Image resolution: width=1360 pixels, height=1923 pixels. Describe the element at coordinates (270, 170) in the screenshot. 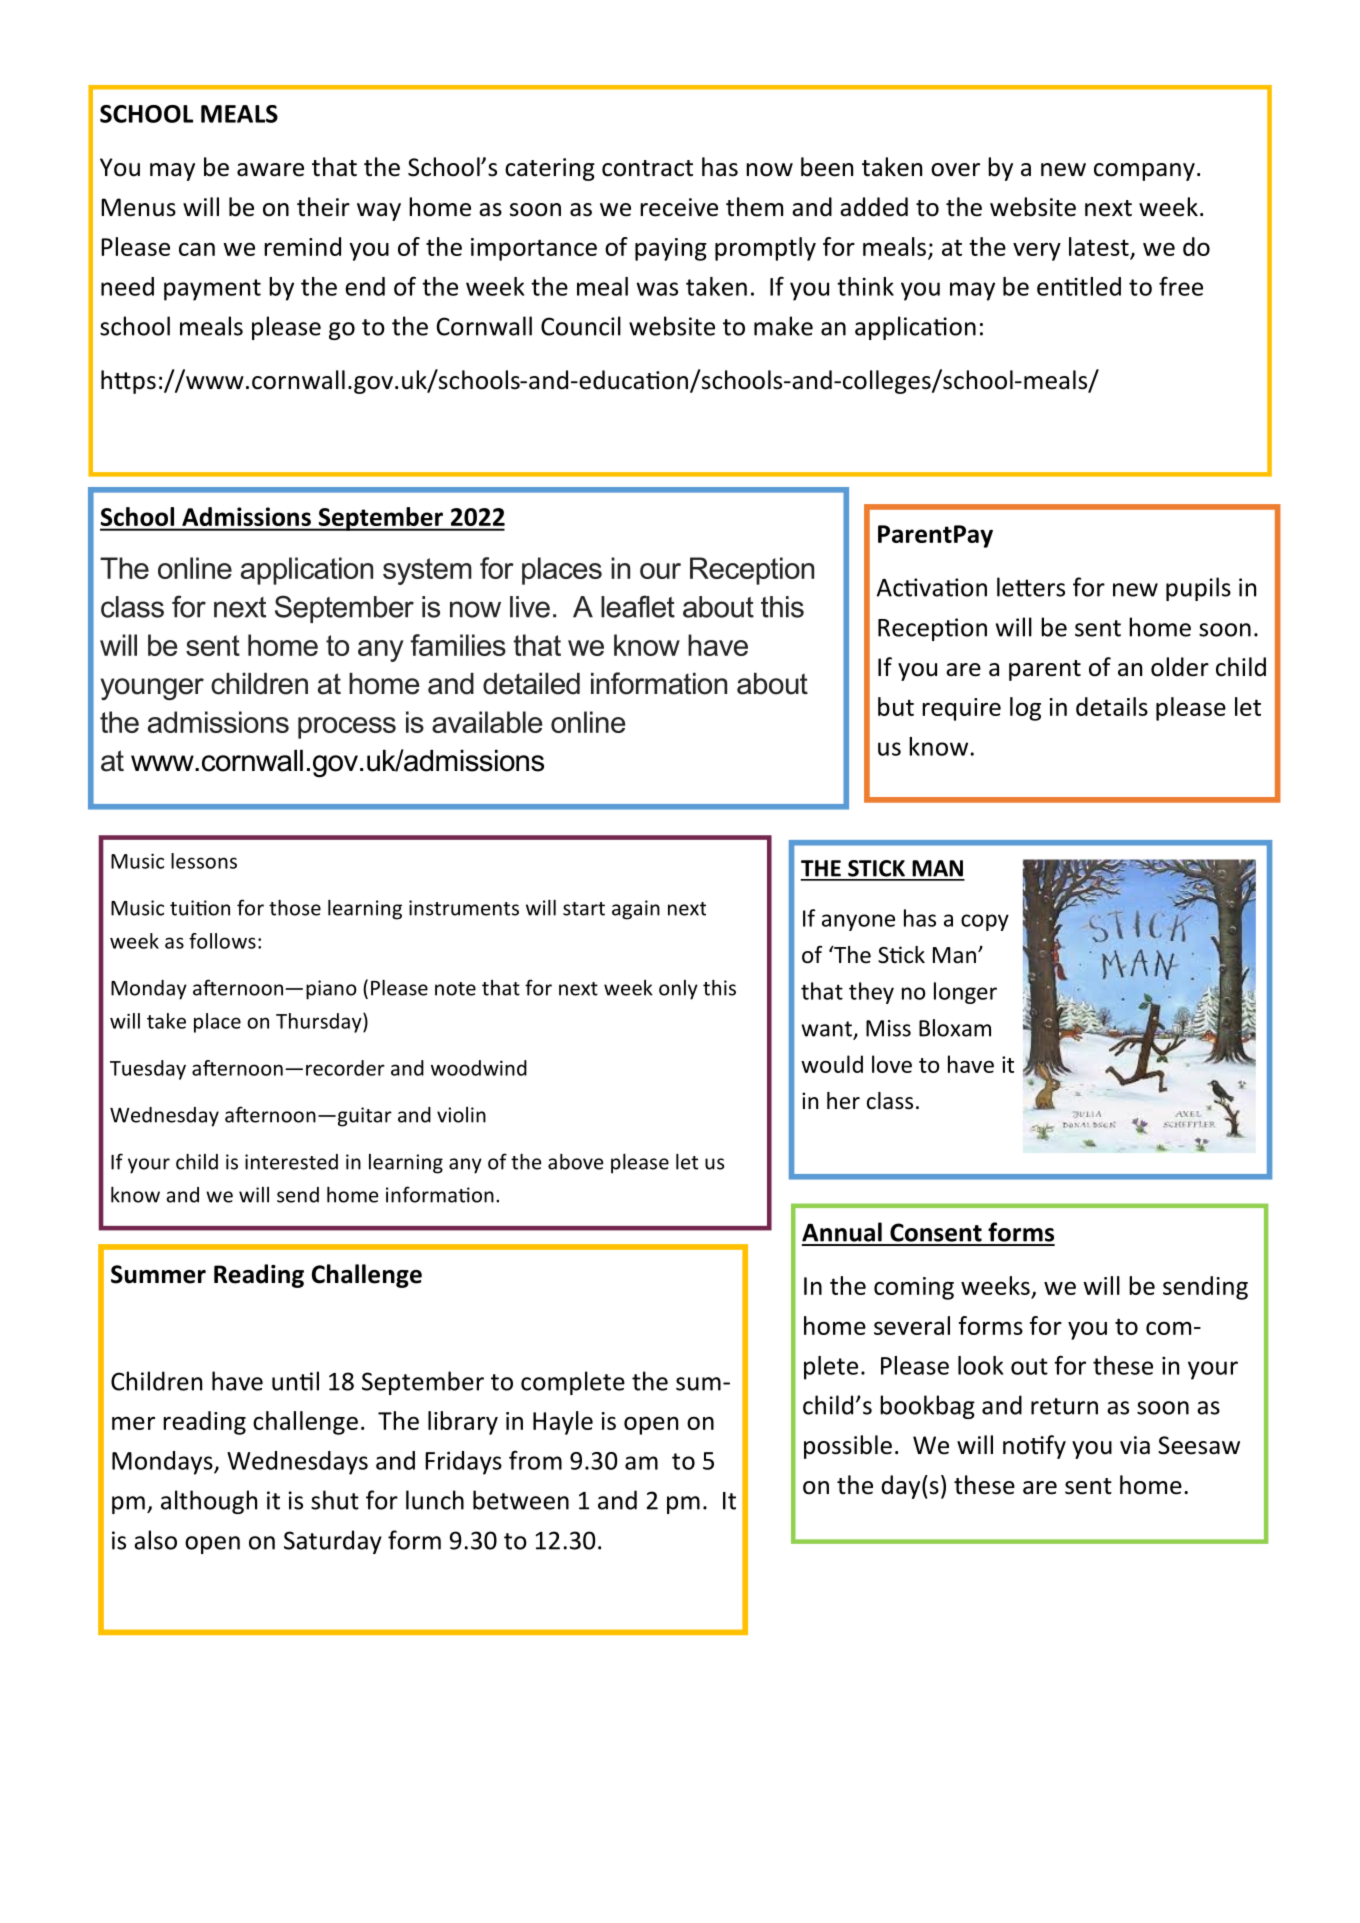

I see `aware` at that location.
